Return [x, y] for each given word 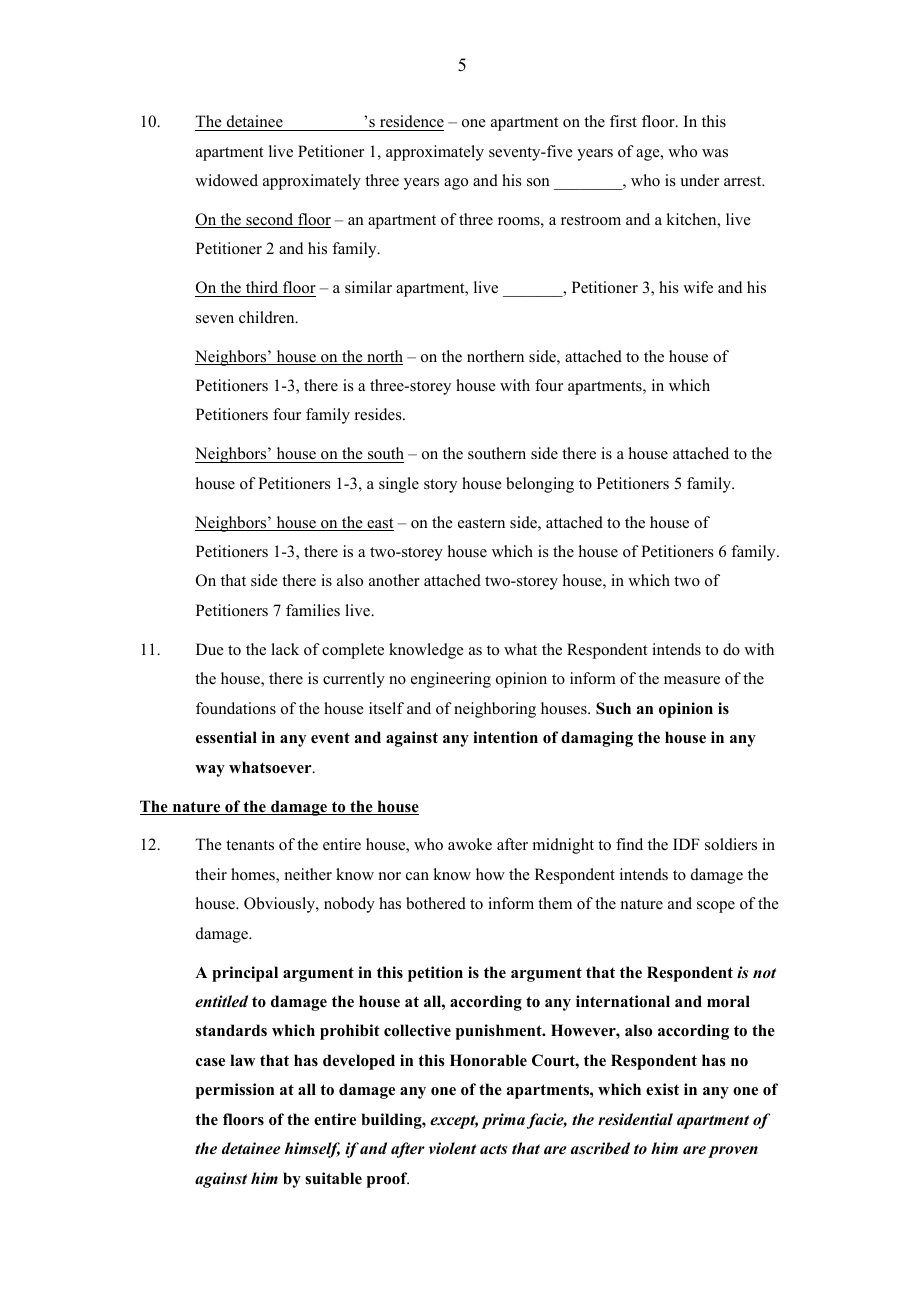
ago [456, 184]
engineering [451, 680]
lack [285, 649]
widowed [226, 180]
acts [494, 1149]
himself [312, 1150]
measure [692, 680]
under [699, 180]
